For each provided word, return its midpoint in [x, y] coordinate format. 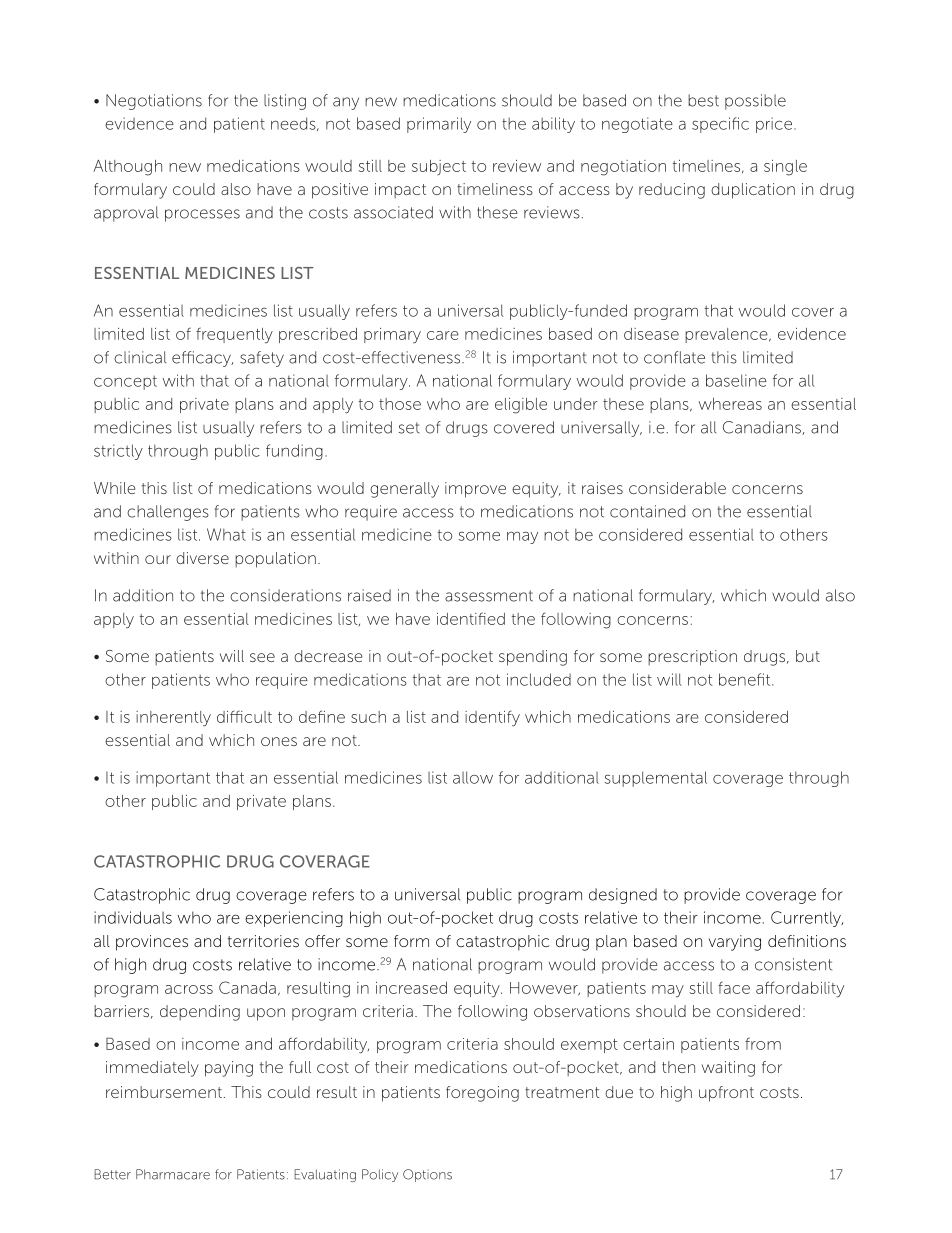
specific [720, 125]
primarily [439, 125]
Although [127, 168]
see [262, 657]
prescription [692, 658]
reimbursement [165, 1092]
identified [471, 618]
